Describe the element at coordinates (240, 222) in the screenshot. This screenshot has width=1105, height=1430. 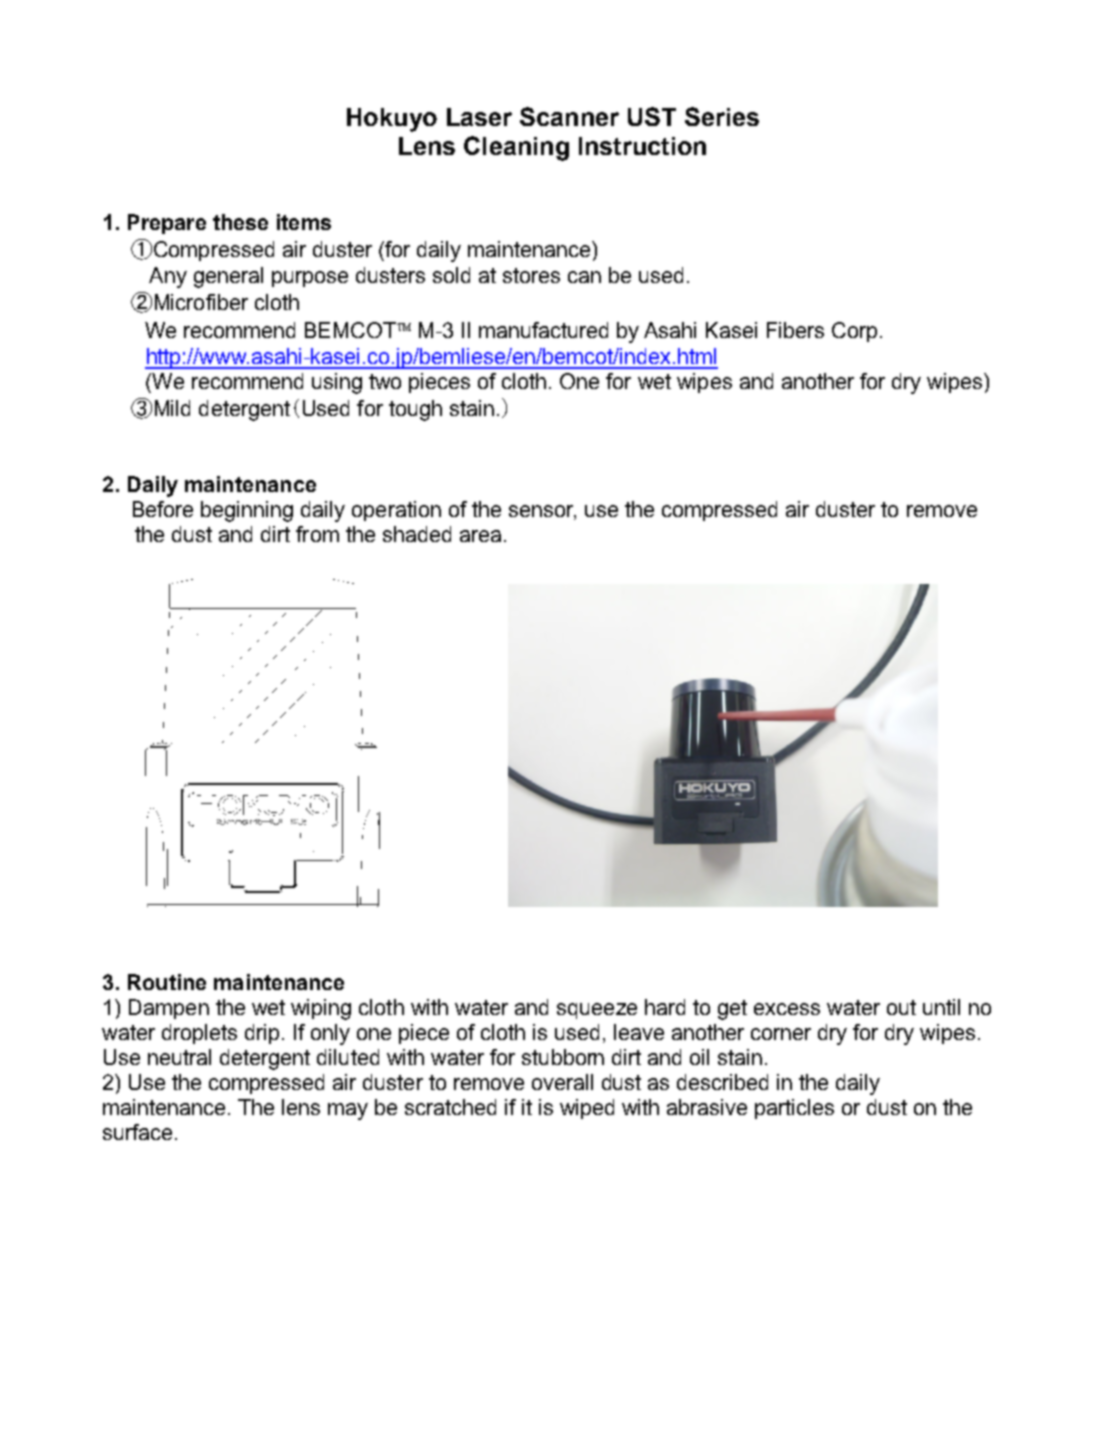
I see `these` at that location.
